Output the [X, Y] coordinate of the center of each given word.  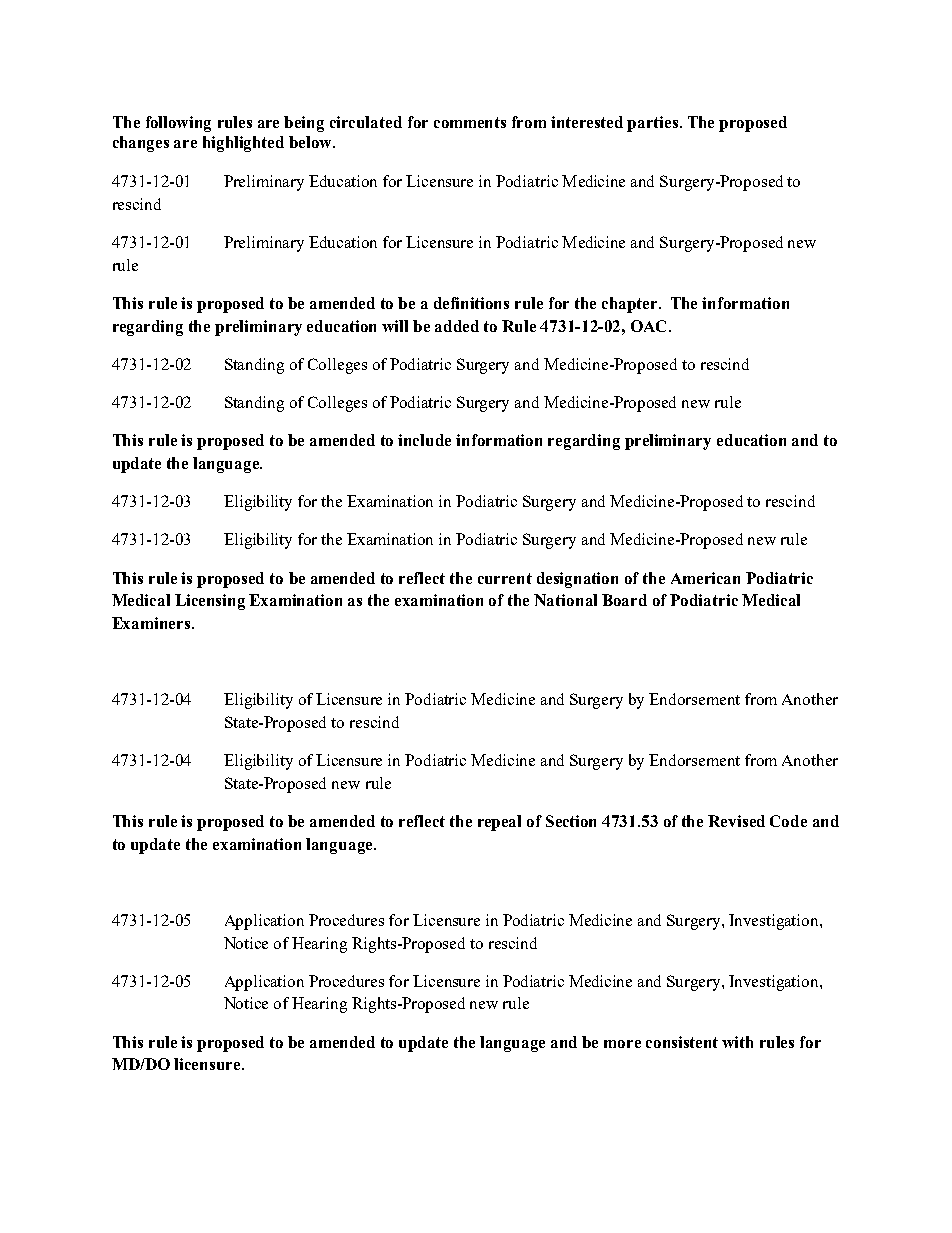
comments [470, 122]
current [505, 578]
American [705, 578]
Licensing [210, 602]
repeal [499, 823]
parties [652, 124]
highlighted [243, 144]
